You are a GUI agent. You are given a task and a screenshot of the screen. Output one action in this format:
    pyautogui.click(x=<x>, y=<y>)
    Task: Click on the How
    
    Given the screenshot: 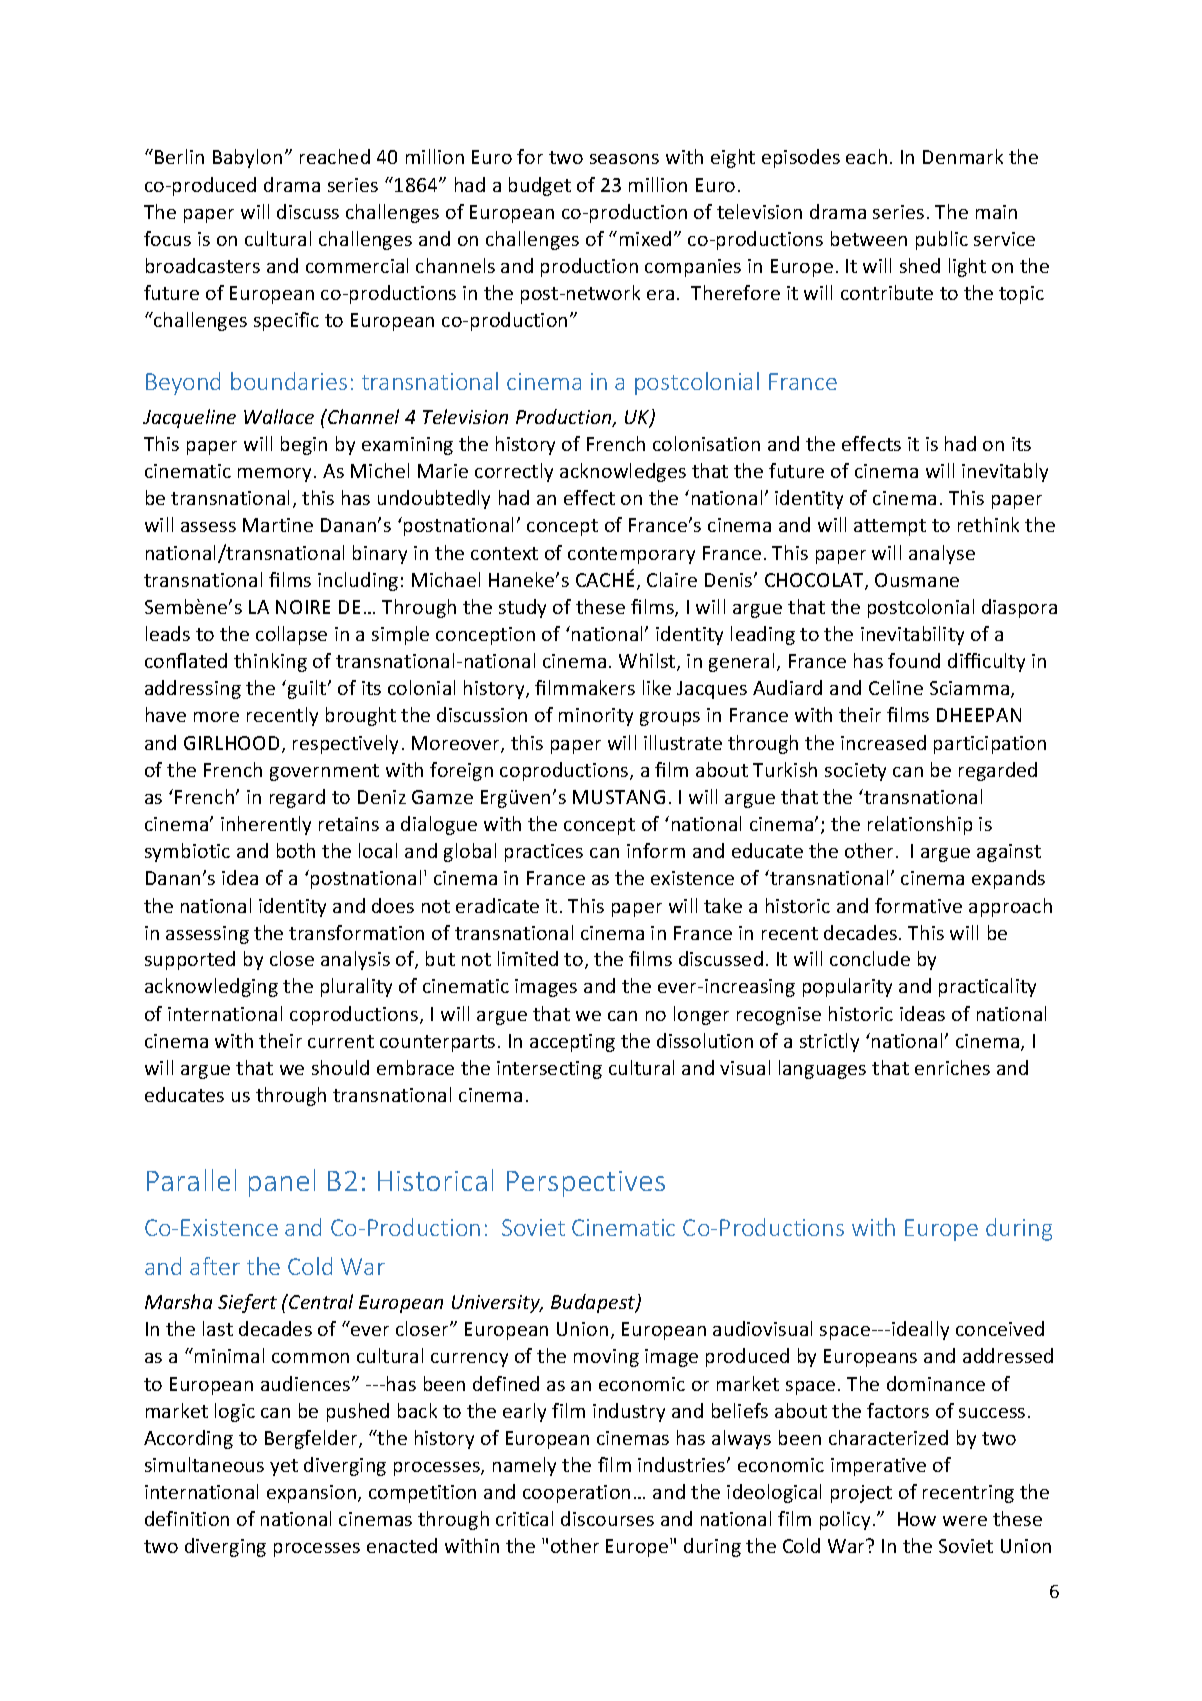 What is the action you would take?
    pyautogui.click(x=917, y=1519)
